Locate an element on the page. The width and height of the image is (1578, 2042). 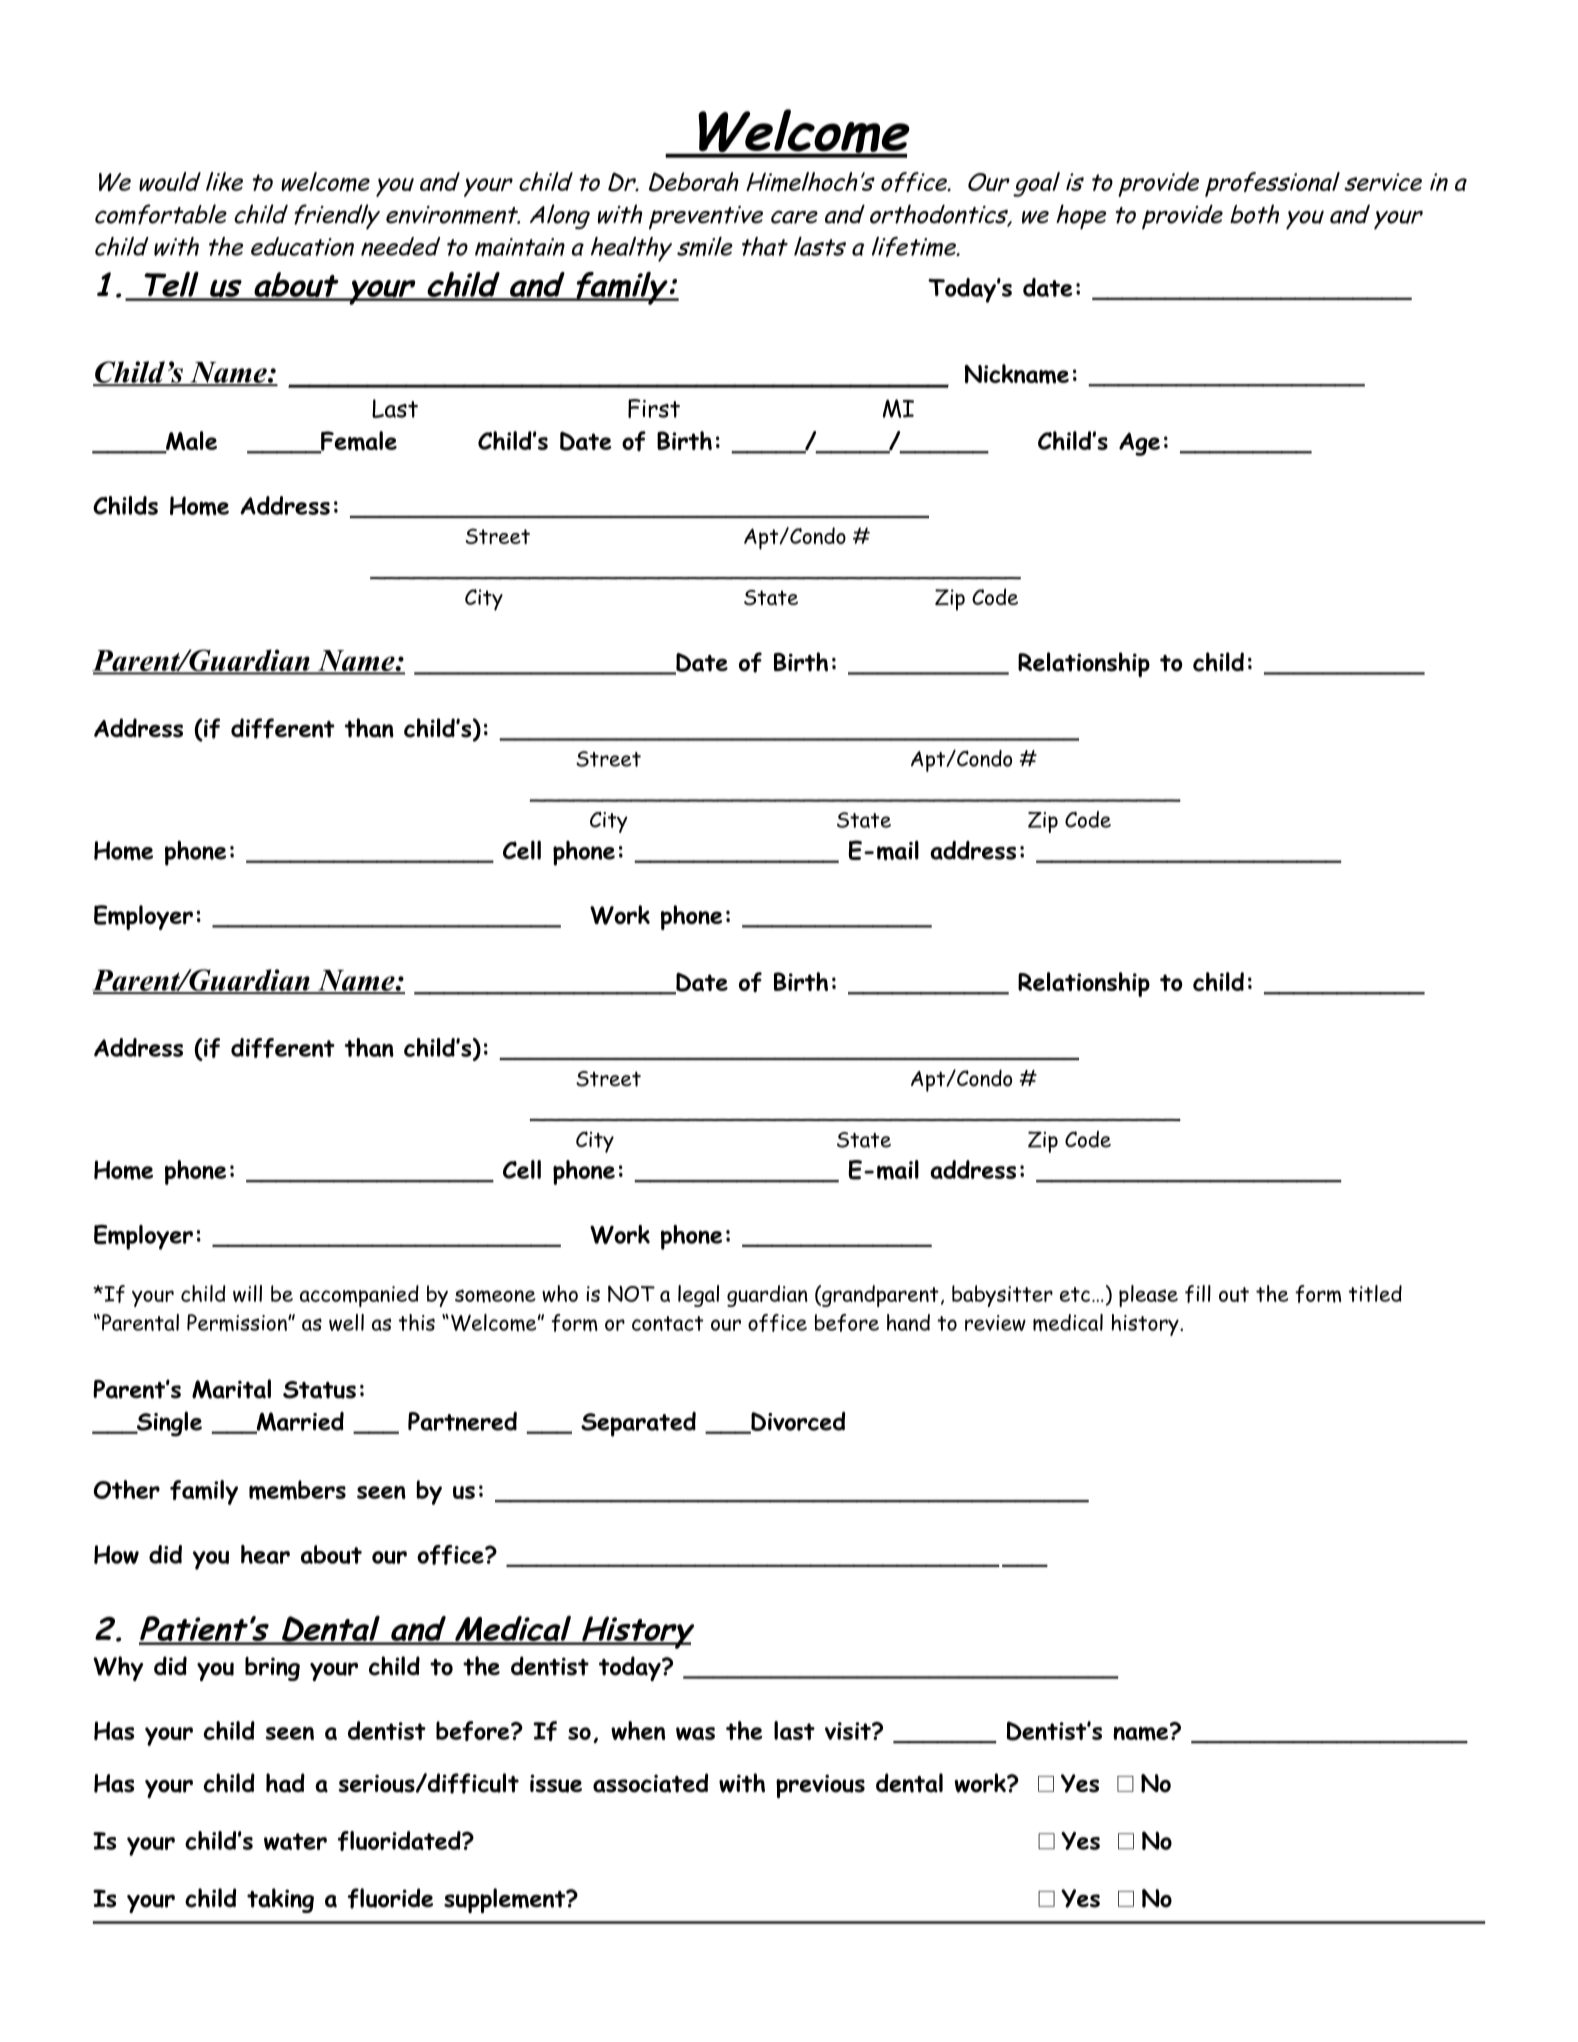
visit is located at coordinates (849, 1731).
